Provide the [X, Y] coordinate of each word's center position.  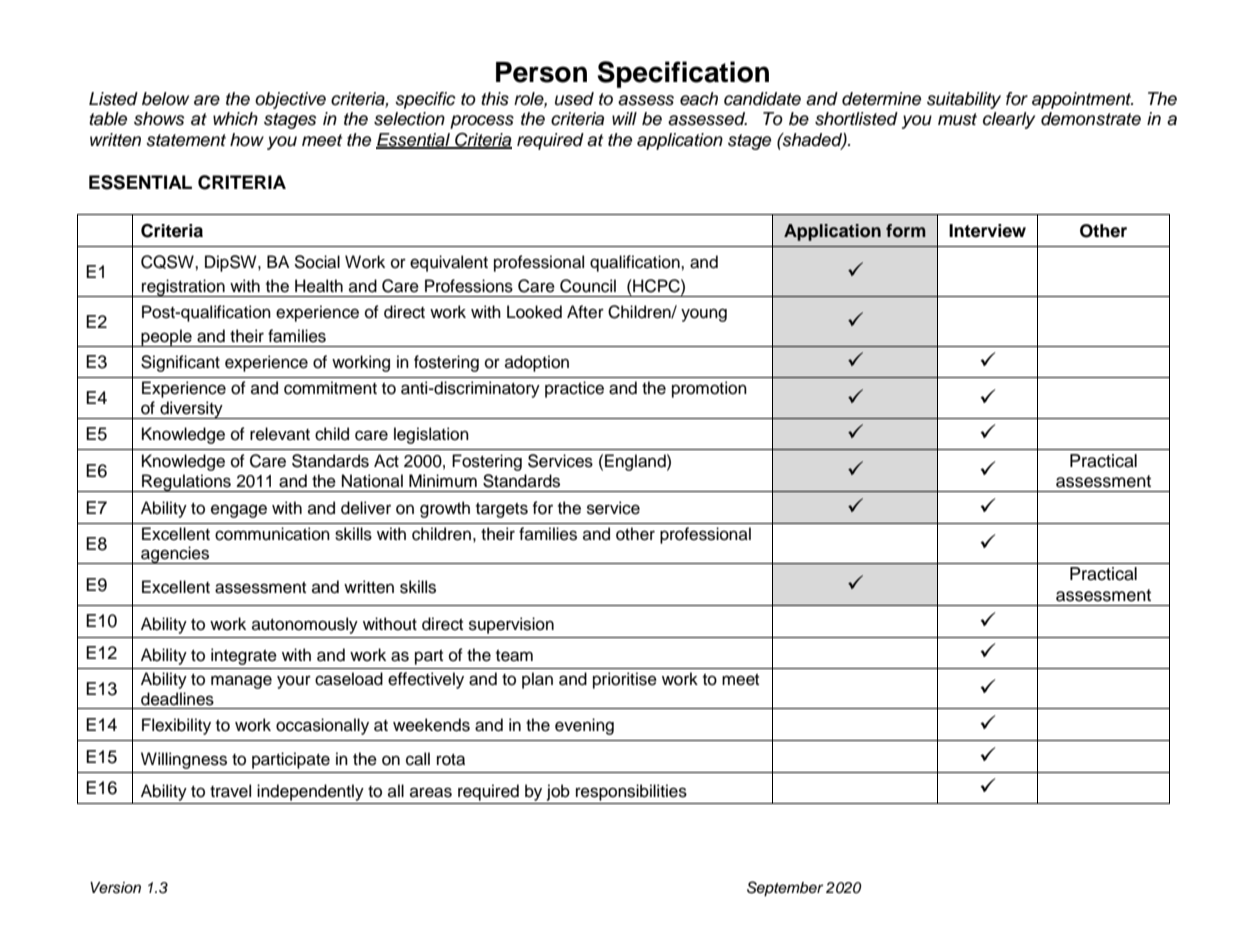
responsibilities [631, 792]
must [957, 119]
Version [115, 888]
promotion [709, 389]
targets [502, 510]
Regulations [186, 483]
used [574, 99]
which [235, 119]
